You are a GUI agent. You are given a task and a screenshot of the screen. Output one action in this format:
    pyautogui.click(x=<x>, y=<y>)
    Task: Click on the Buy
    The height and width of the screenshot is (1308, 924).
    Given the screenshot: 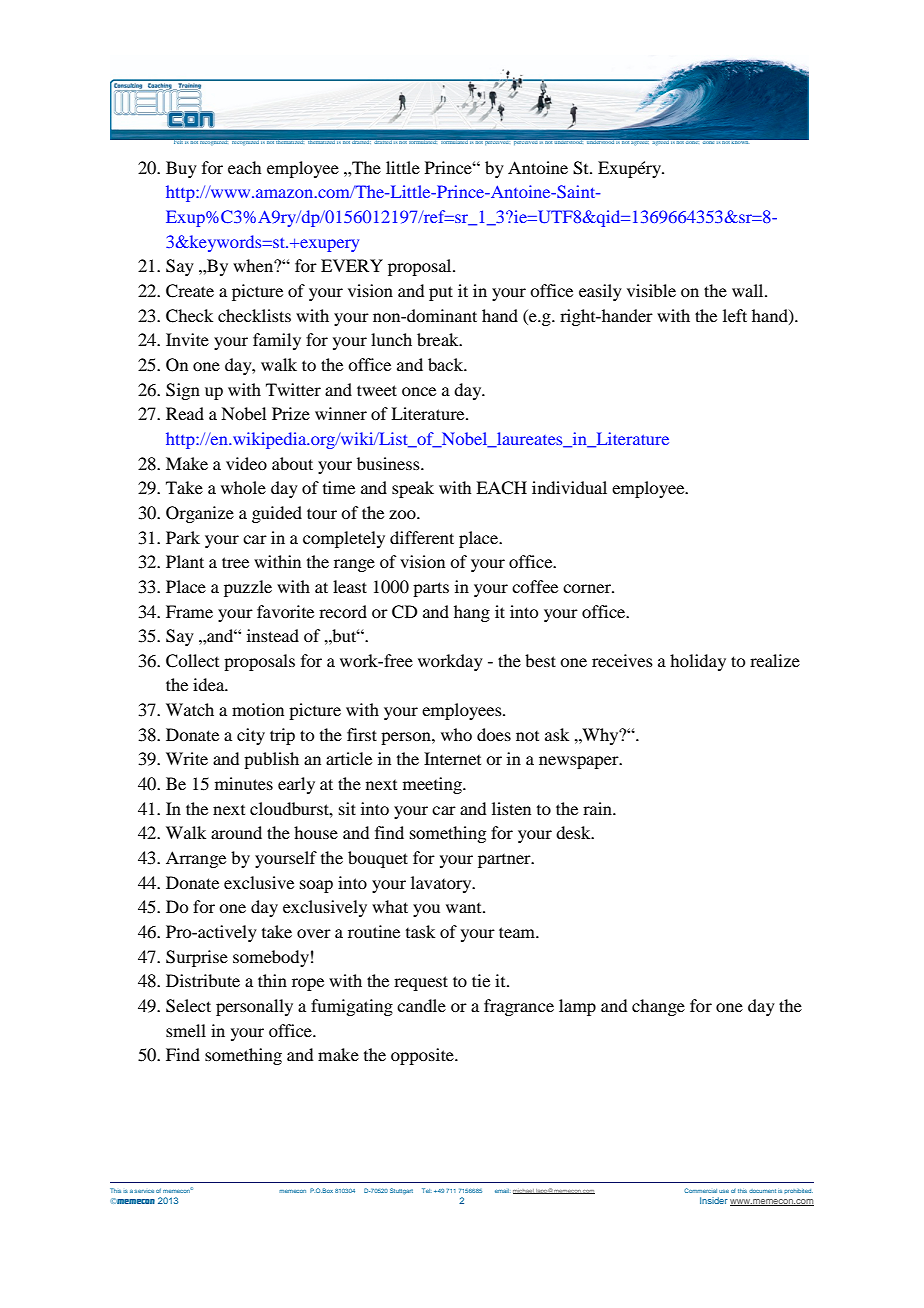 What is the action you would take?
    pyautogui.click(x=181, y=169)
